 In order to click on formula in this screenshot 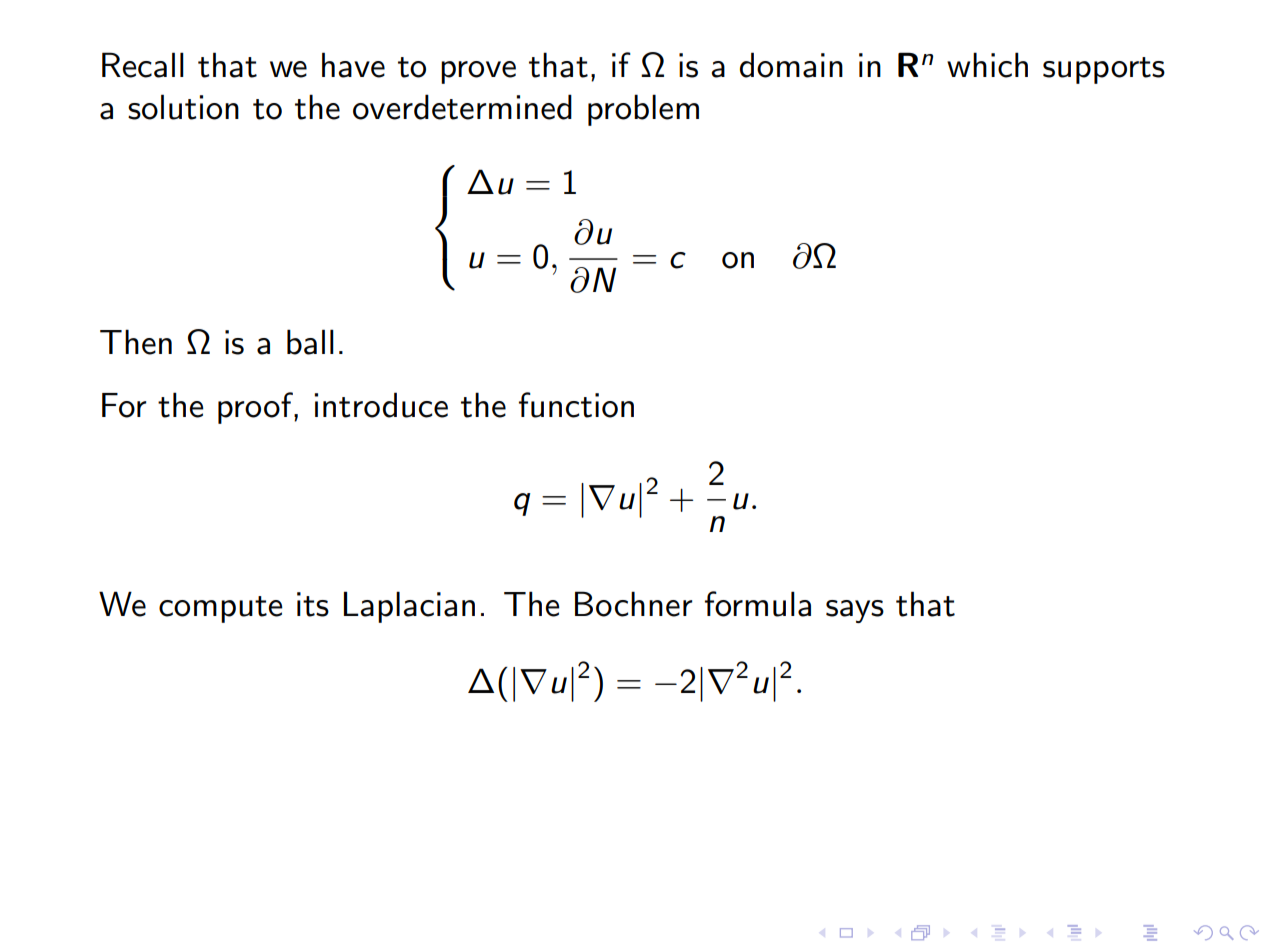, I will do `click(758, 604)`.
